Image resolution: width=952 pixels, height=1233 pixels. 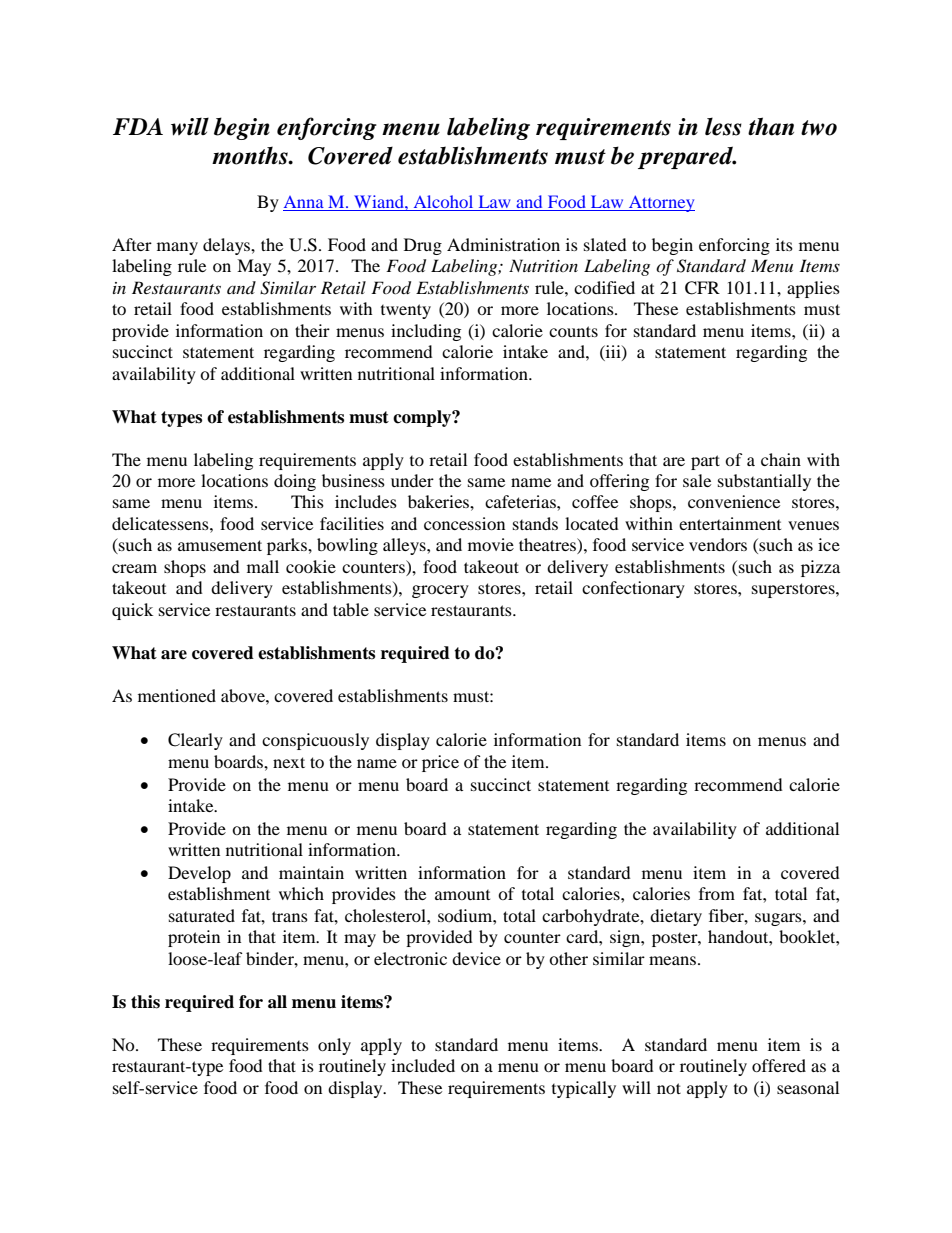 What do you see at coordinates (251, 155) in the screenshot?
I see `months` at bounding box center [251, 155].
